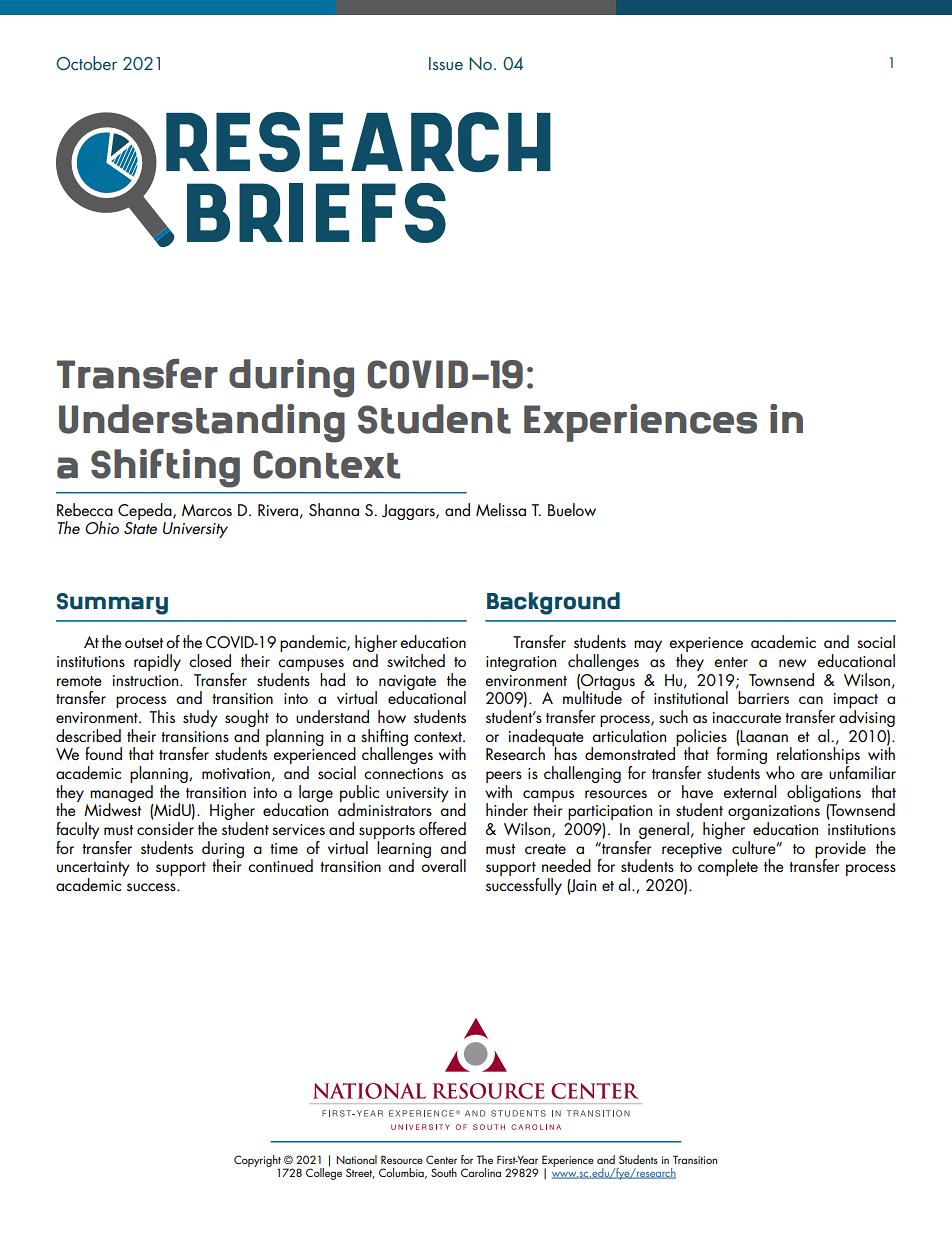  I want to click on Copyright, so click(257, 1162).
